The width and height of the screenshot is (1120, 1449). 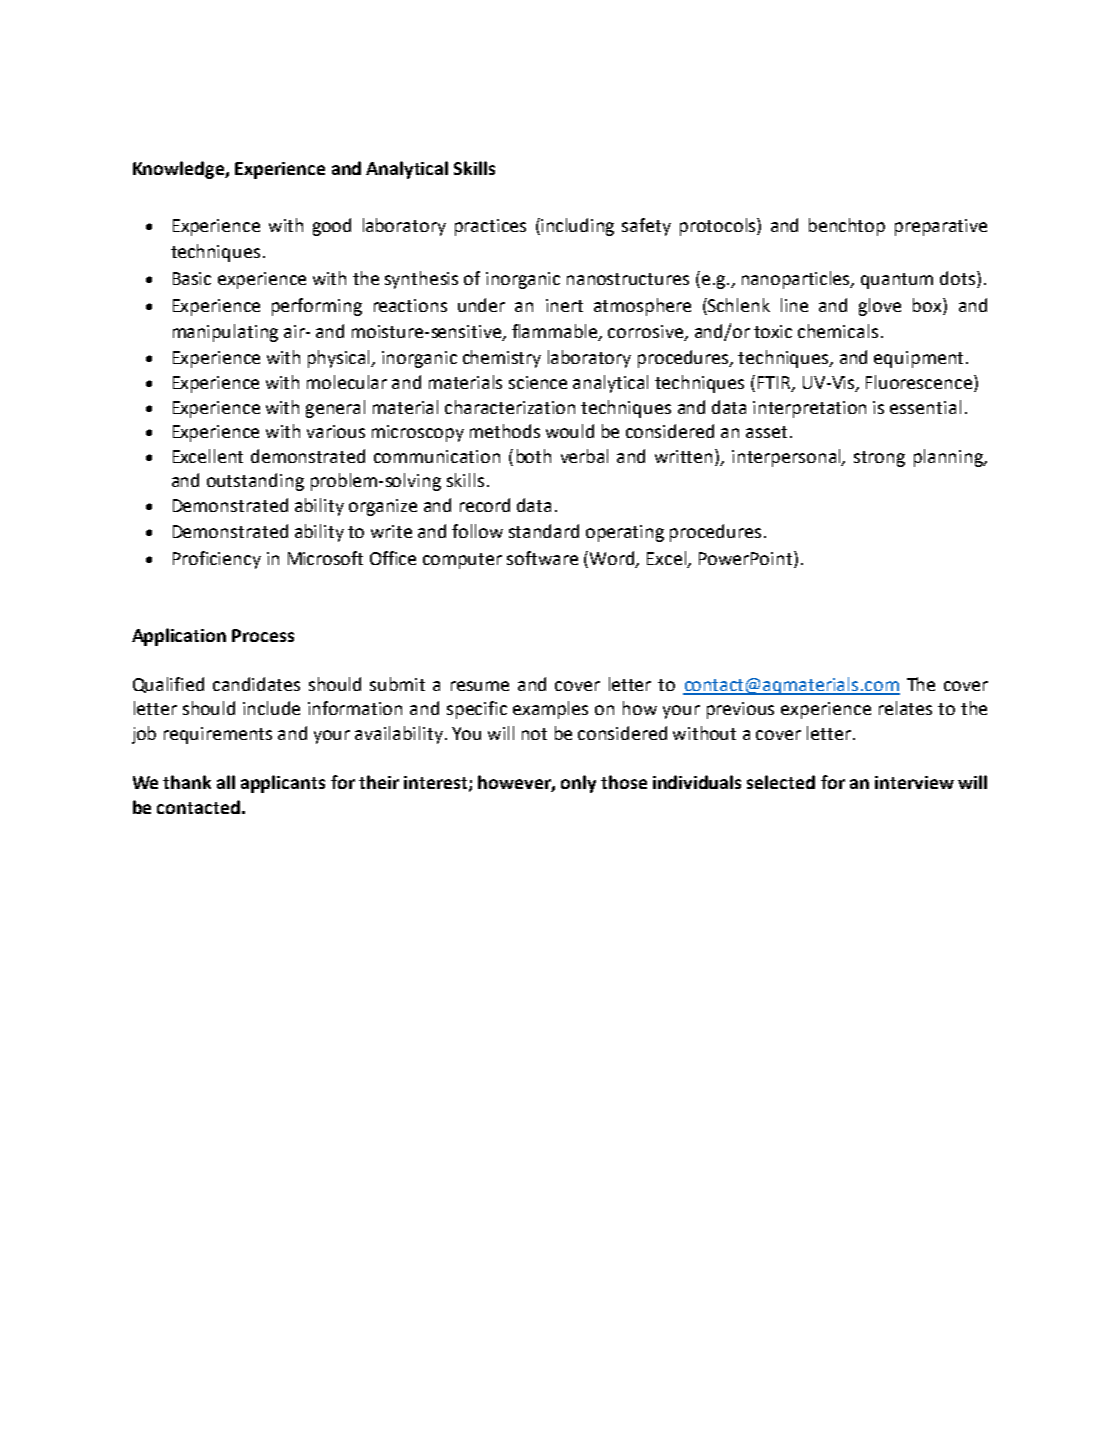 What do you see at coordinates (485, 505) in the screenshot?
I see `record` at bounding box center [485, 505].
